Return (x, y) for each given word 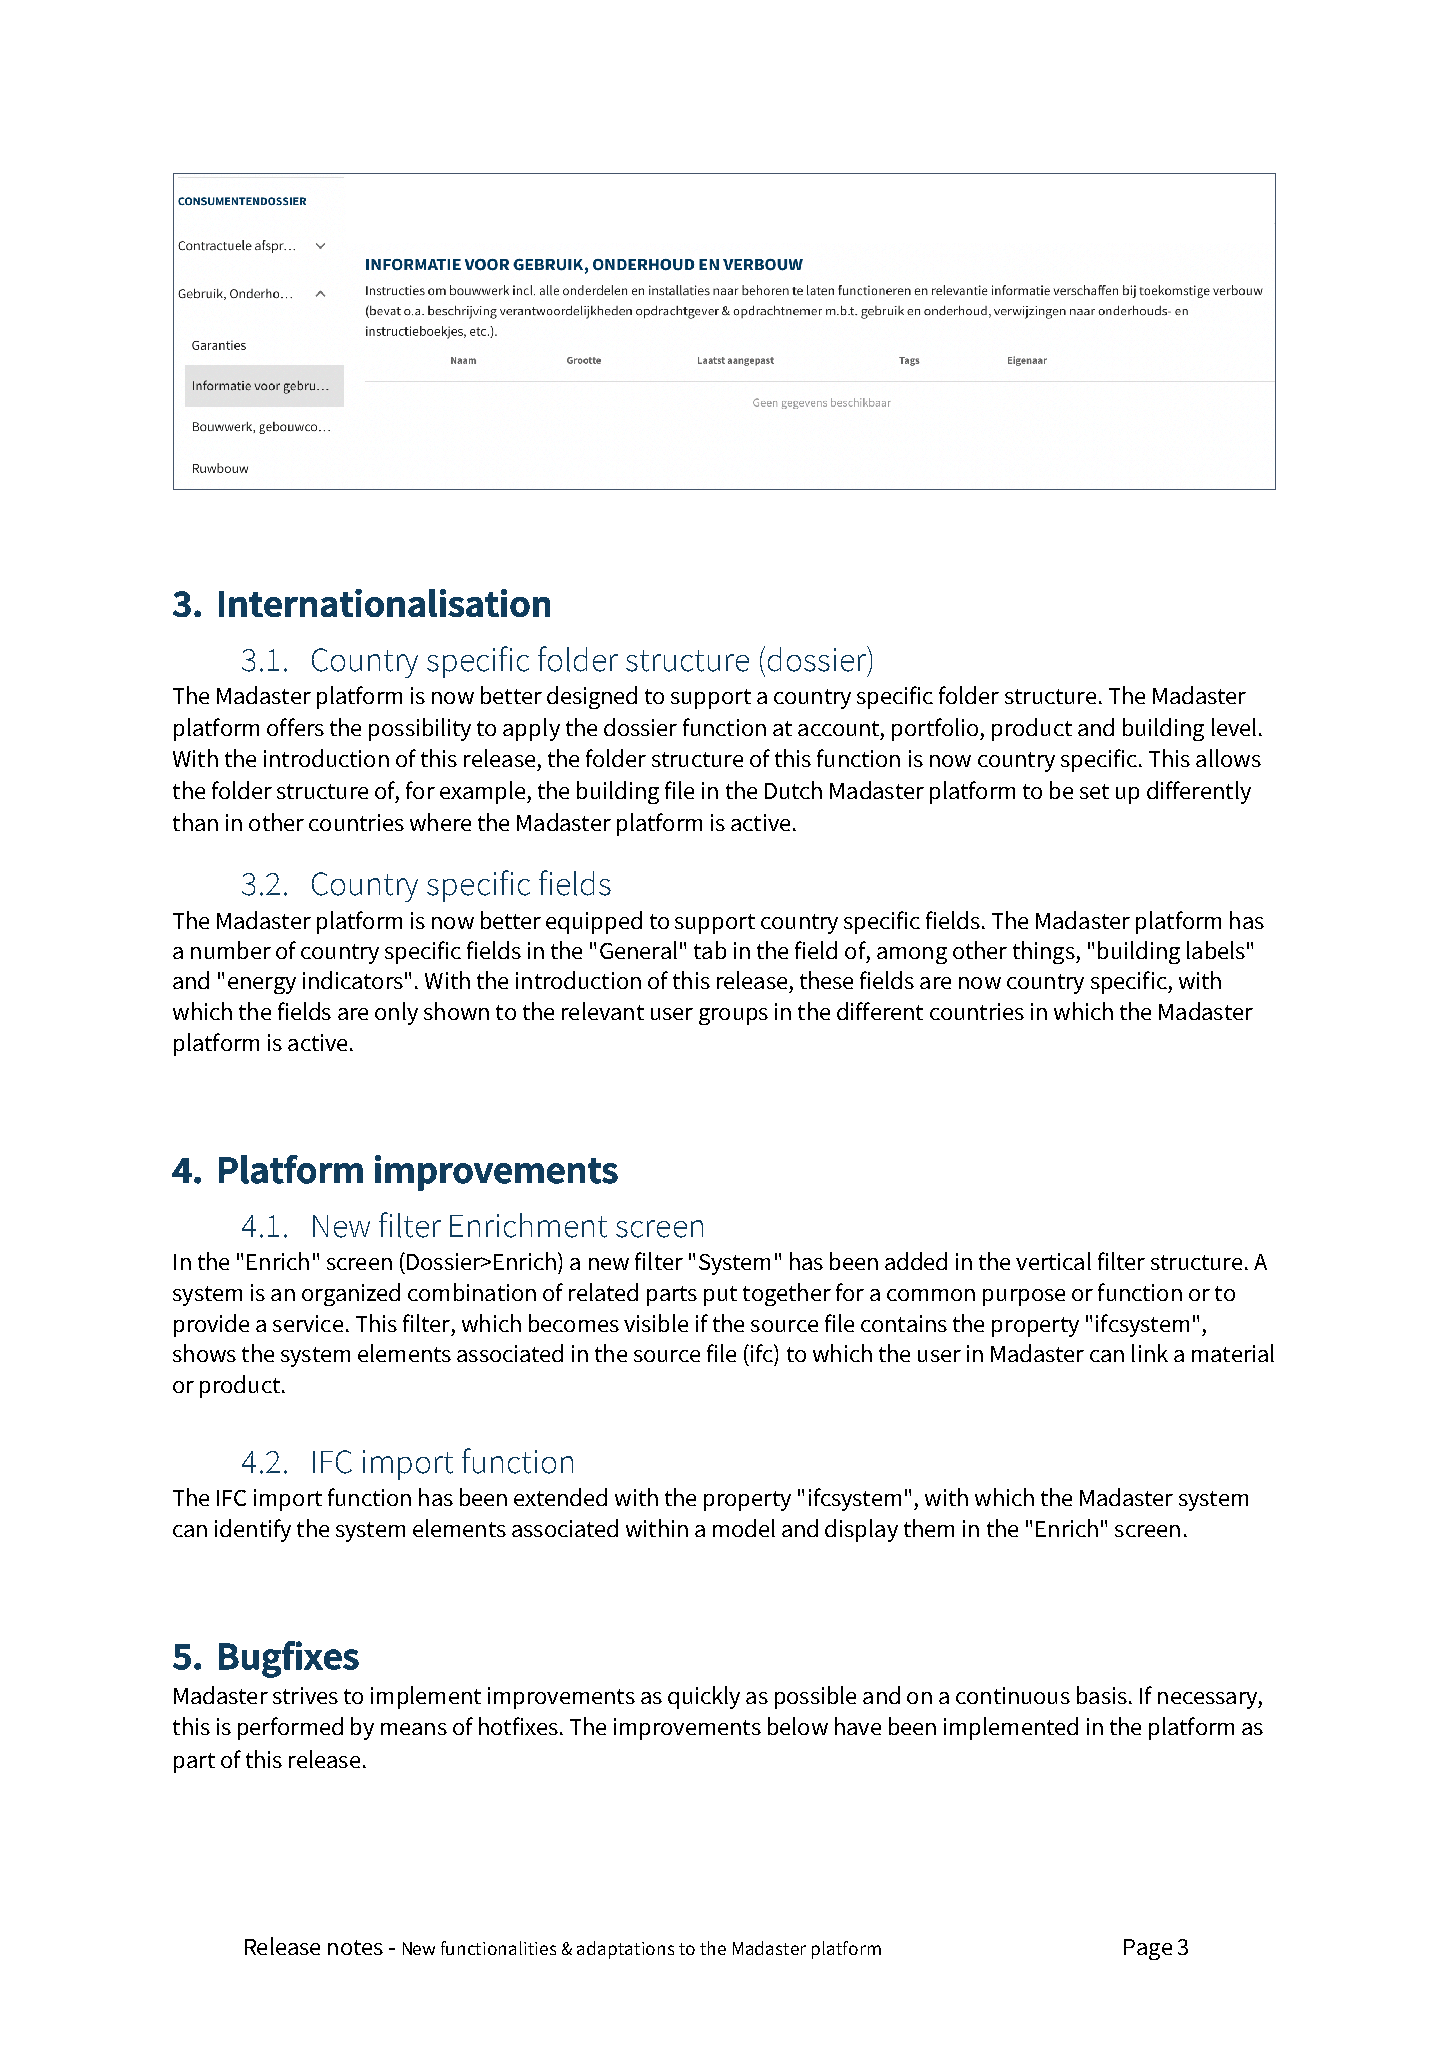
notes (355, 1947)
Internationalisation (384, 603)
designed (592, 697)
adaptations (625, 1950)
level (1234, 727)
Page (1148, 1949)
